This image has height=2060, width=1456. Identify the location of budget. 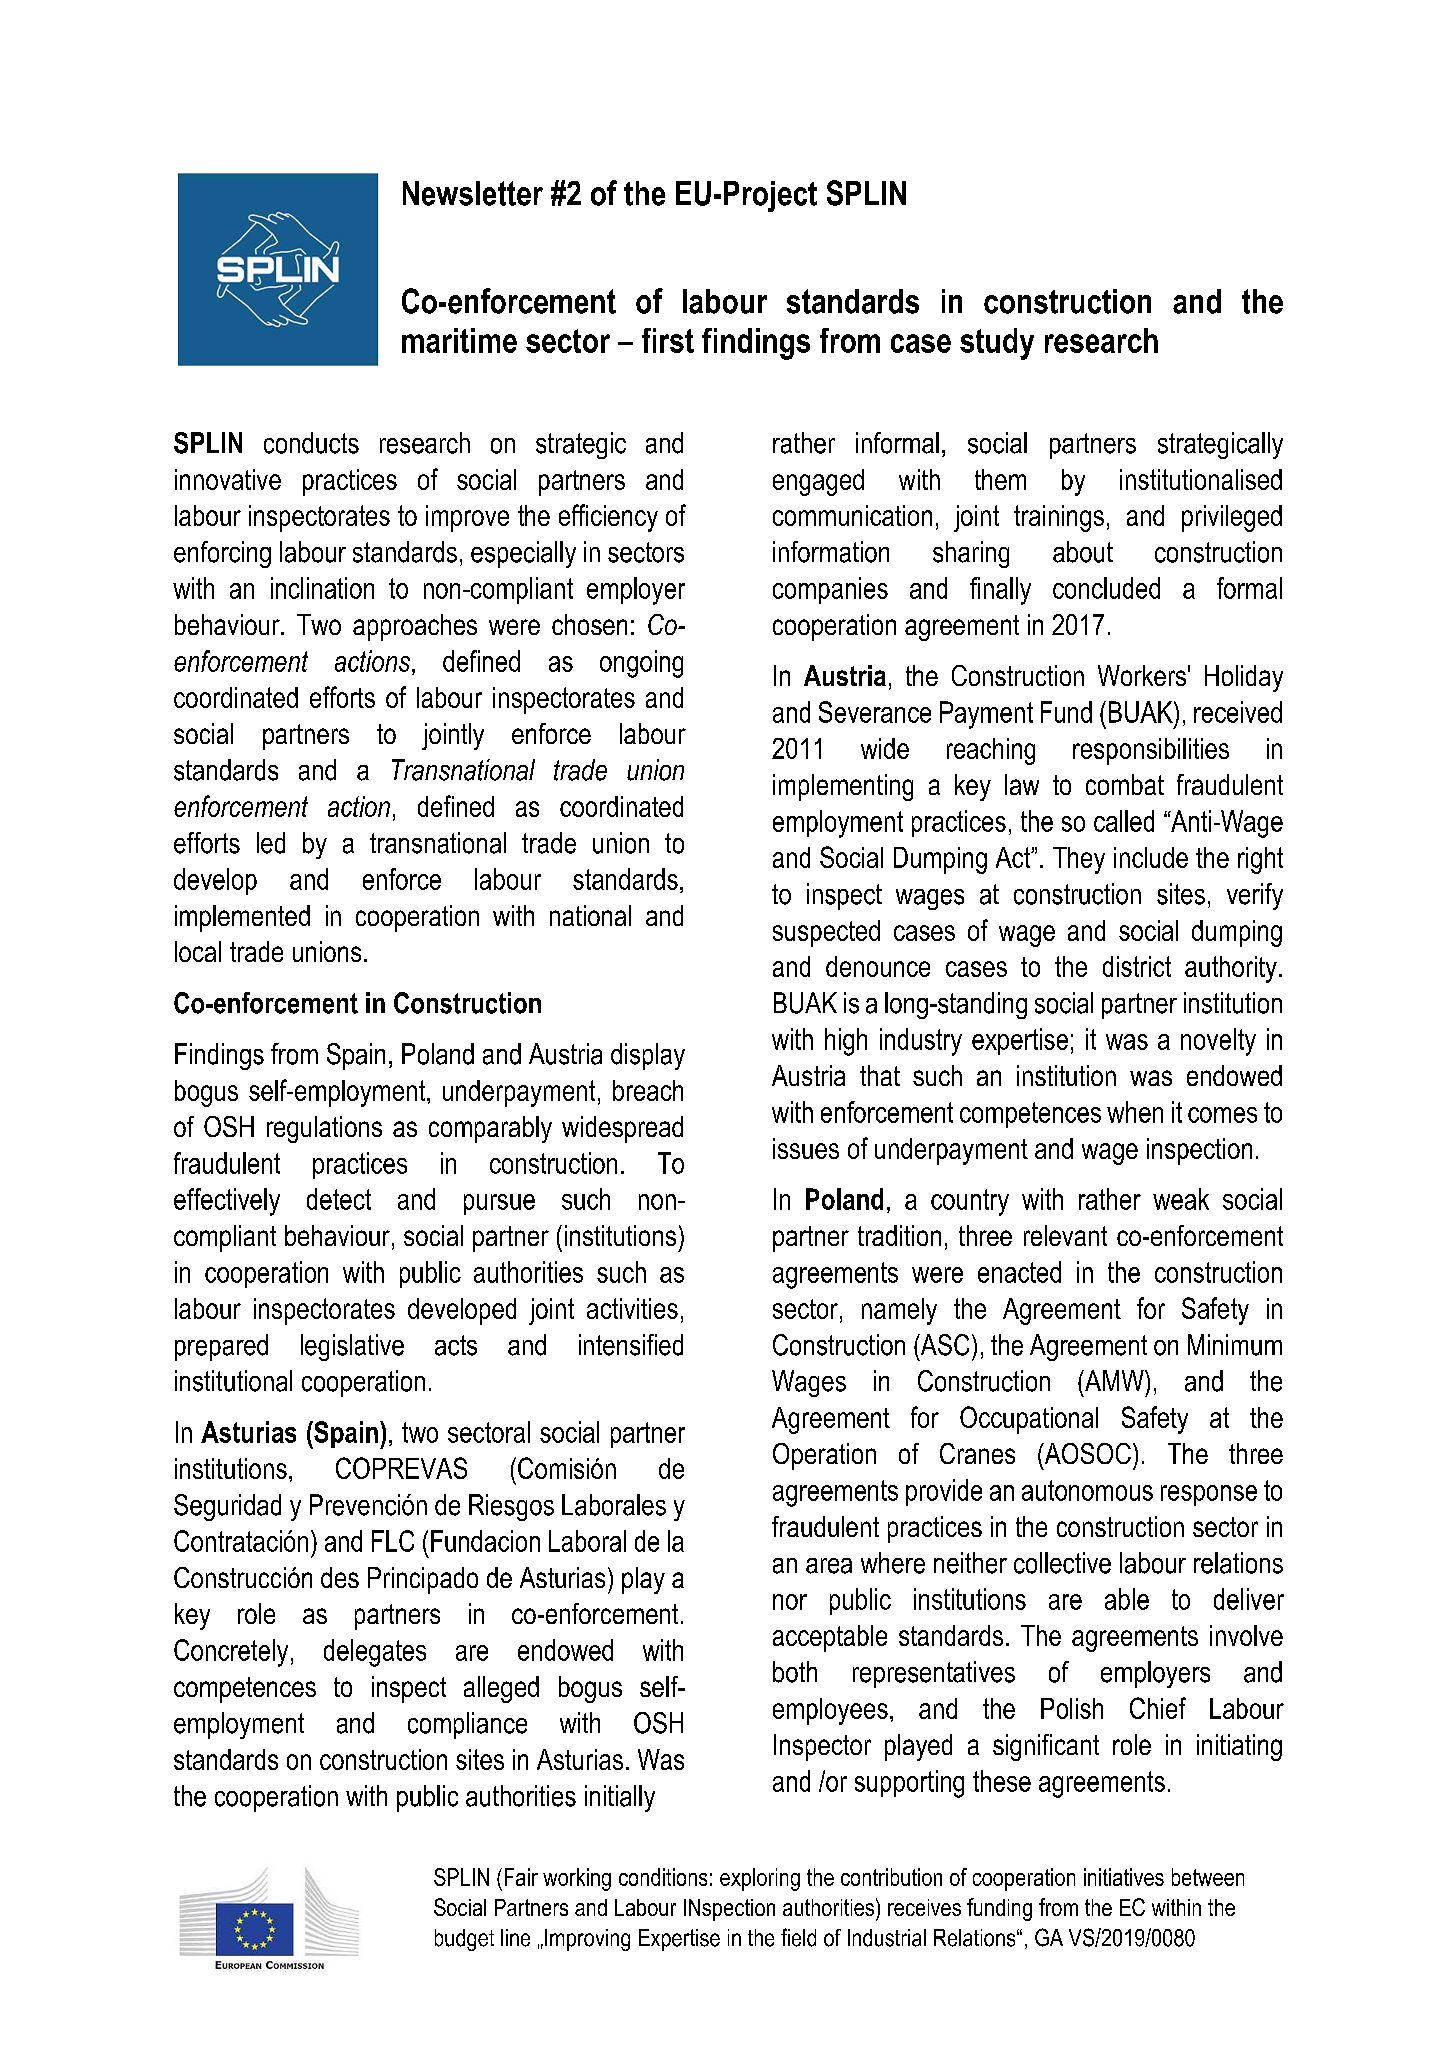
(464, 1940).
